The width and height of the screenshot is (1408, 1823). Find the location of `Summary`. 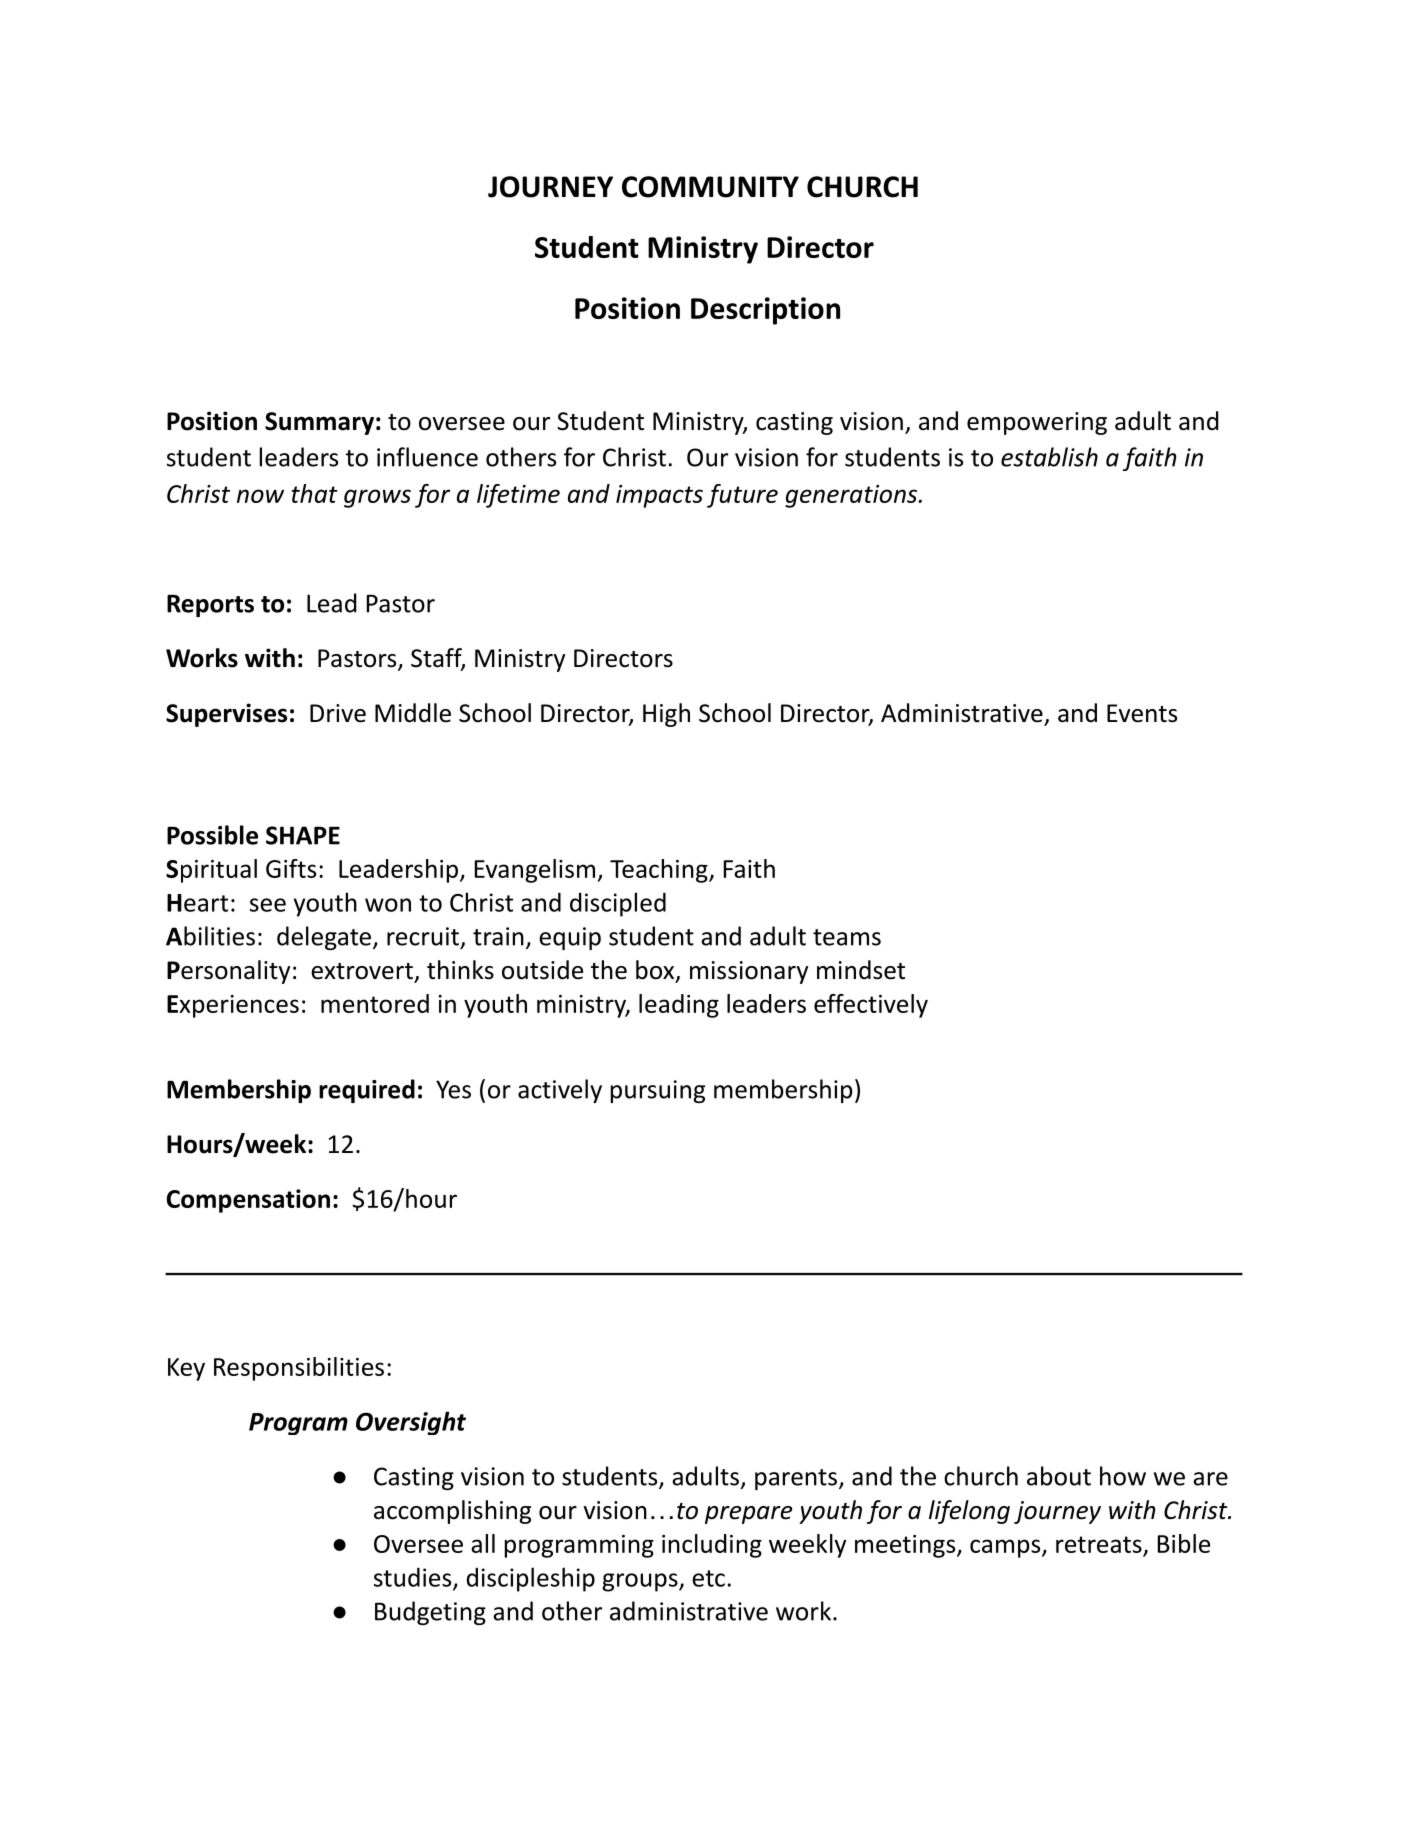

Summary is located at coordinates (319, 423).
